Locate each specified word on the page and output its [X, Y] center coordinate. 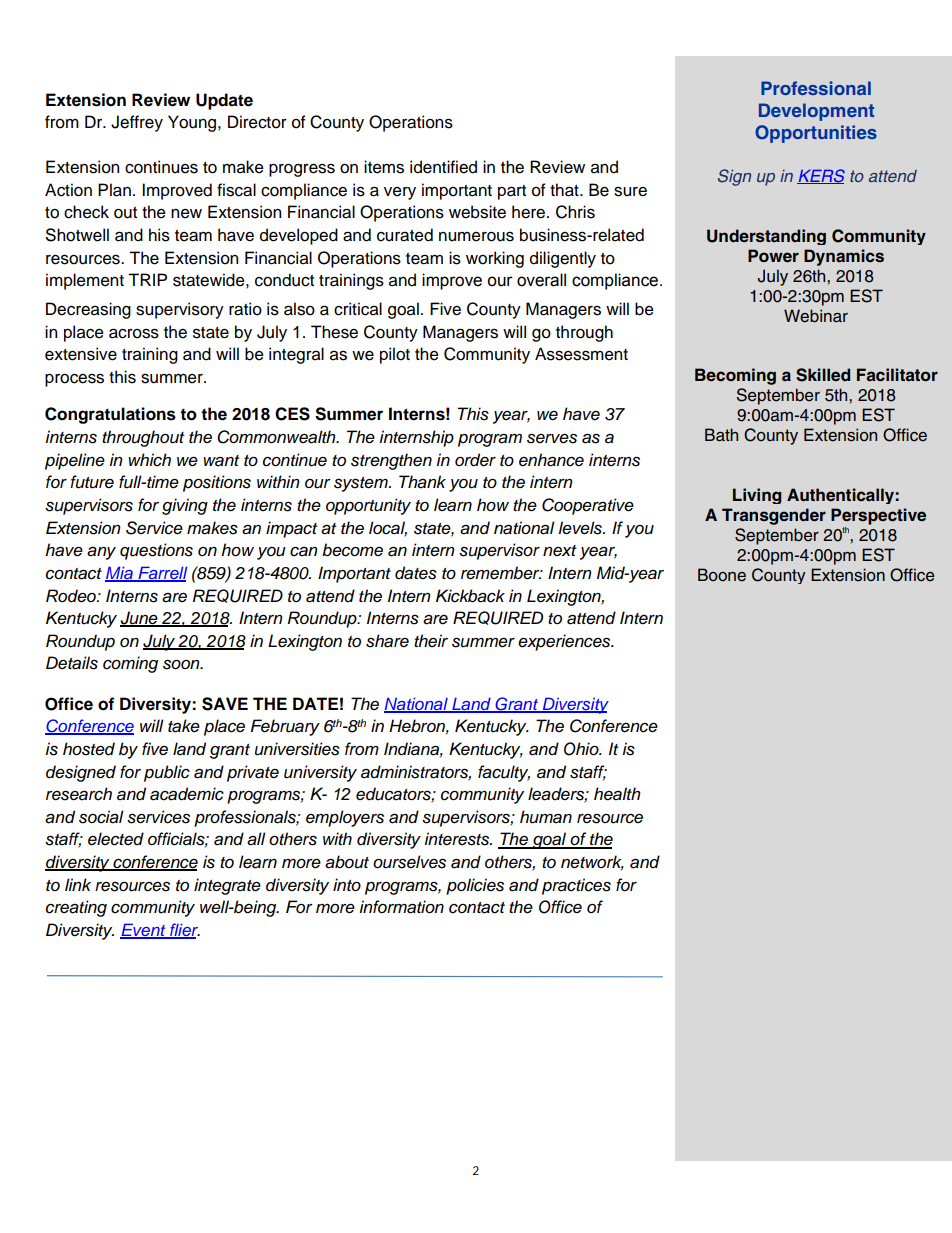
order [475, 460]
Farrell [162, 574]
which [149, 460]
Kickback [470, 596]
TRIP [147, 279]
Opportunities [816, 134]
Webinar [816, 316]
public [167, 773]
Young [193, 123]
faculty [504, 773]
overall [541, 280]
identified [443, 167]
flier [184, 931]
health [617, 794]
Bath [721, 434]
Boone [722, 575]
